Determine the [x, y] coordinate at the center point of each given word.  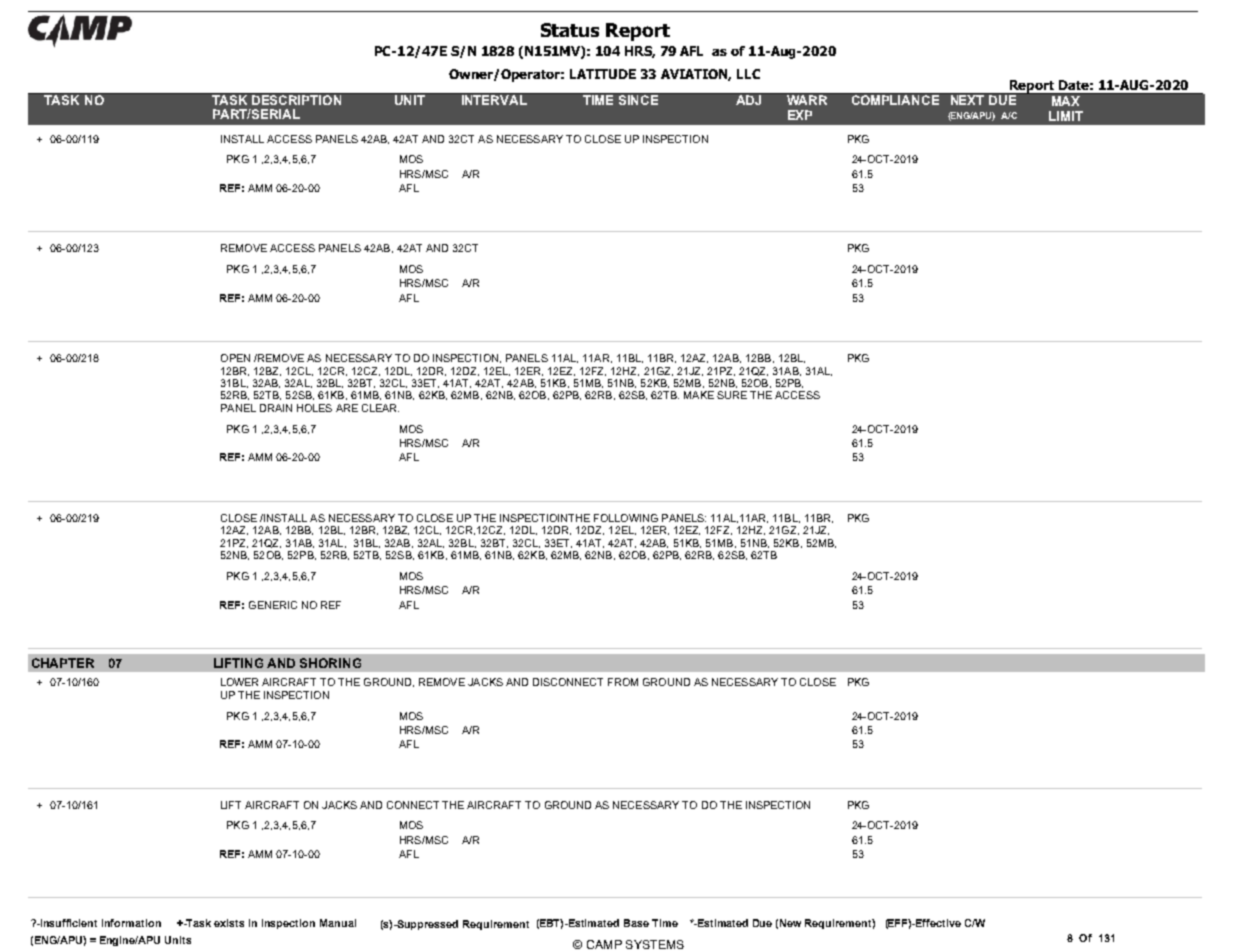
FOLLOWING [626, 518]
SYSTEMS [655, 944]
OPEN [235, 358]
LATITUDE [603, 74]
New [790, 923]
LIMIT [1066, 116]
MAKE [699, 395]
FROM [623, 682]
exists [229, 923]
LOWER [239, 682]
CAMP [604, 944]
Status [570, 30]
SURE [732, 395]
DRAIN [276, 408]
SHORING [330, 663]
